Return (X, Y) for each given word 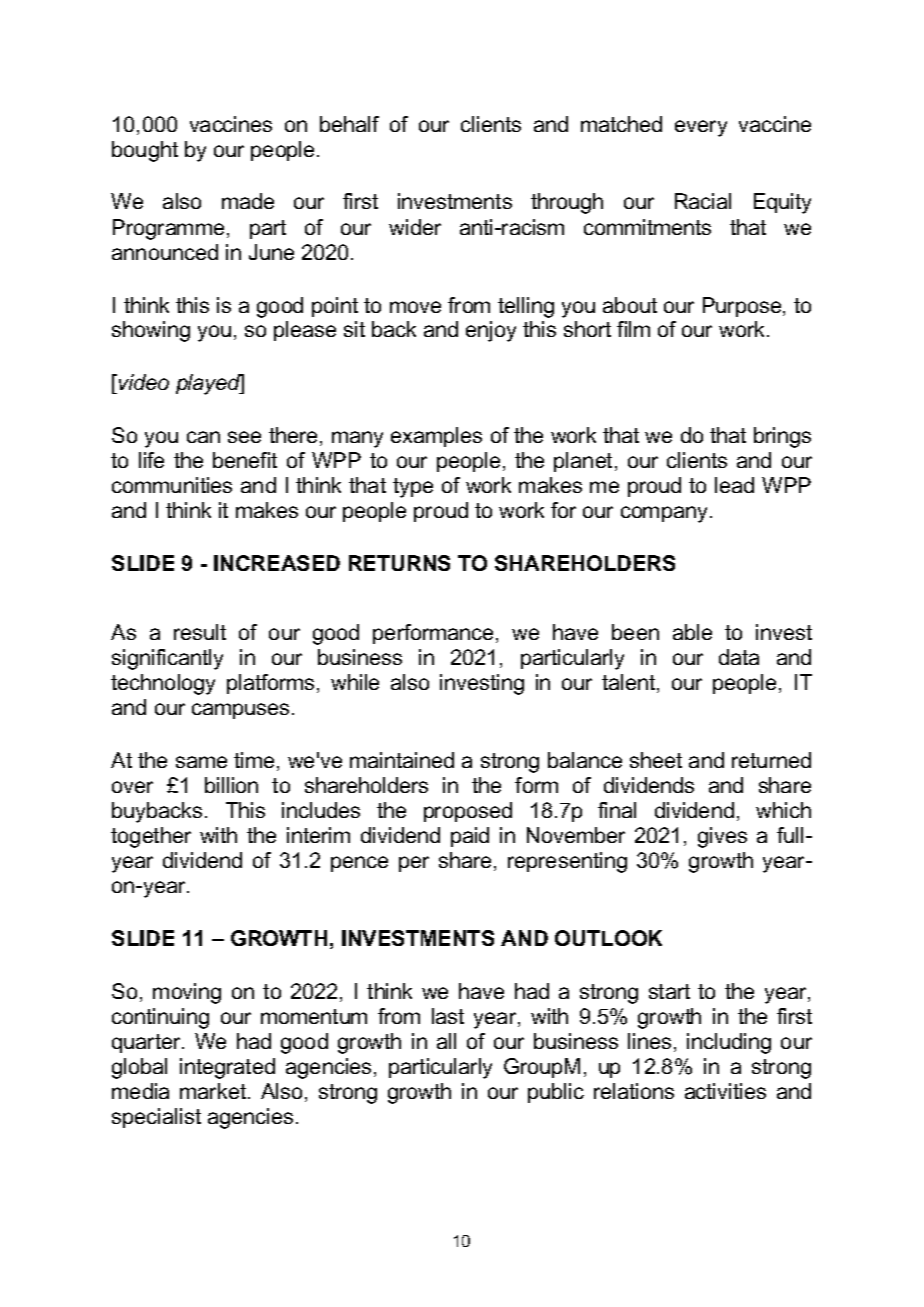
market (214, 1091)
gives (722, 837)
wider (415, 227)
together (151, 837)
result (200, 632)
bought (145, 151)
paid (470, 837)
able (692, 632)
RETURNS (399, 563)
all (446, 1041)
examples (436, 437)
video (144, 382)
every (701, 128)
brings (782, 437)
